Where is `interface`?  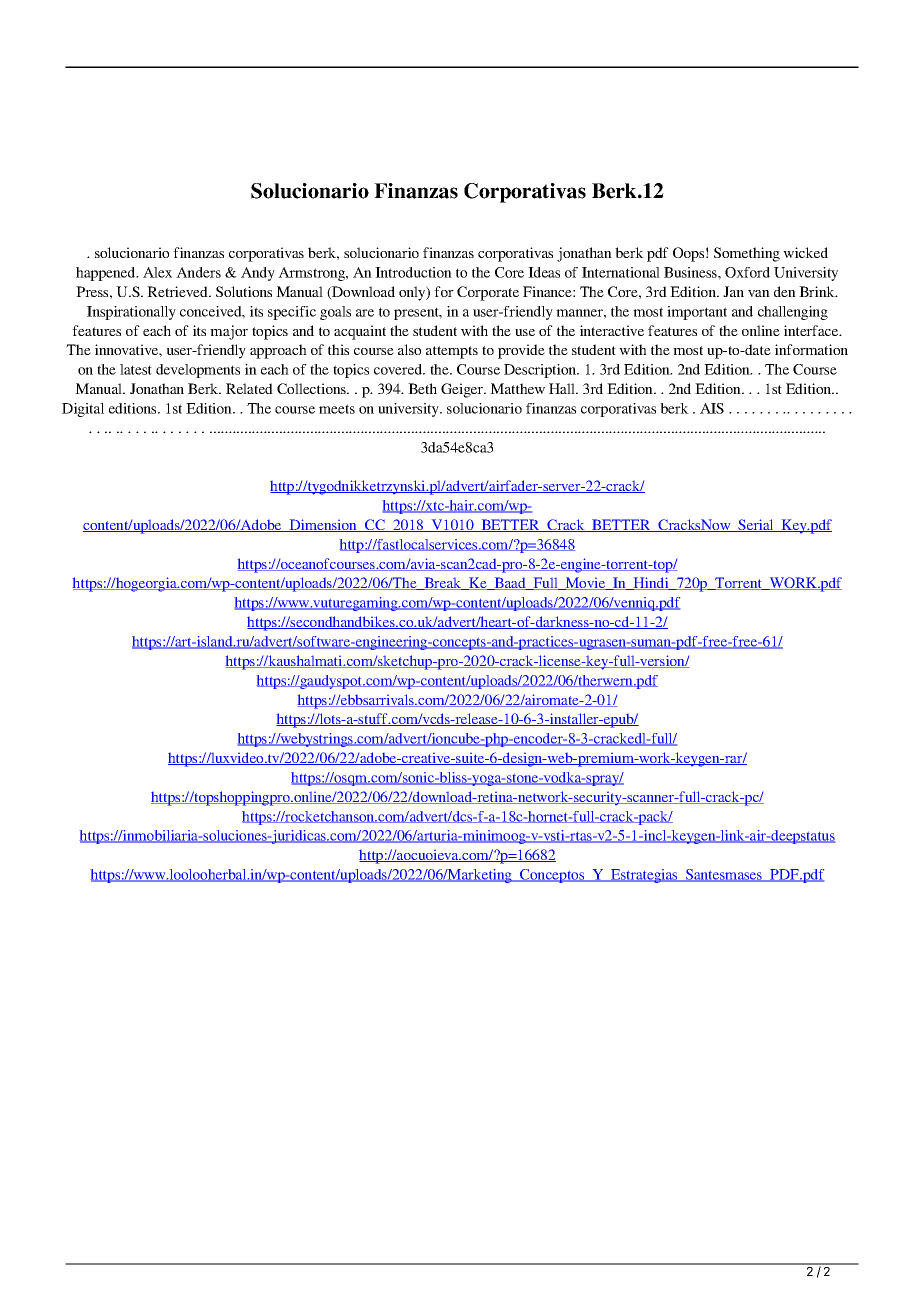
interface is located at coordinates (812, 330).
